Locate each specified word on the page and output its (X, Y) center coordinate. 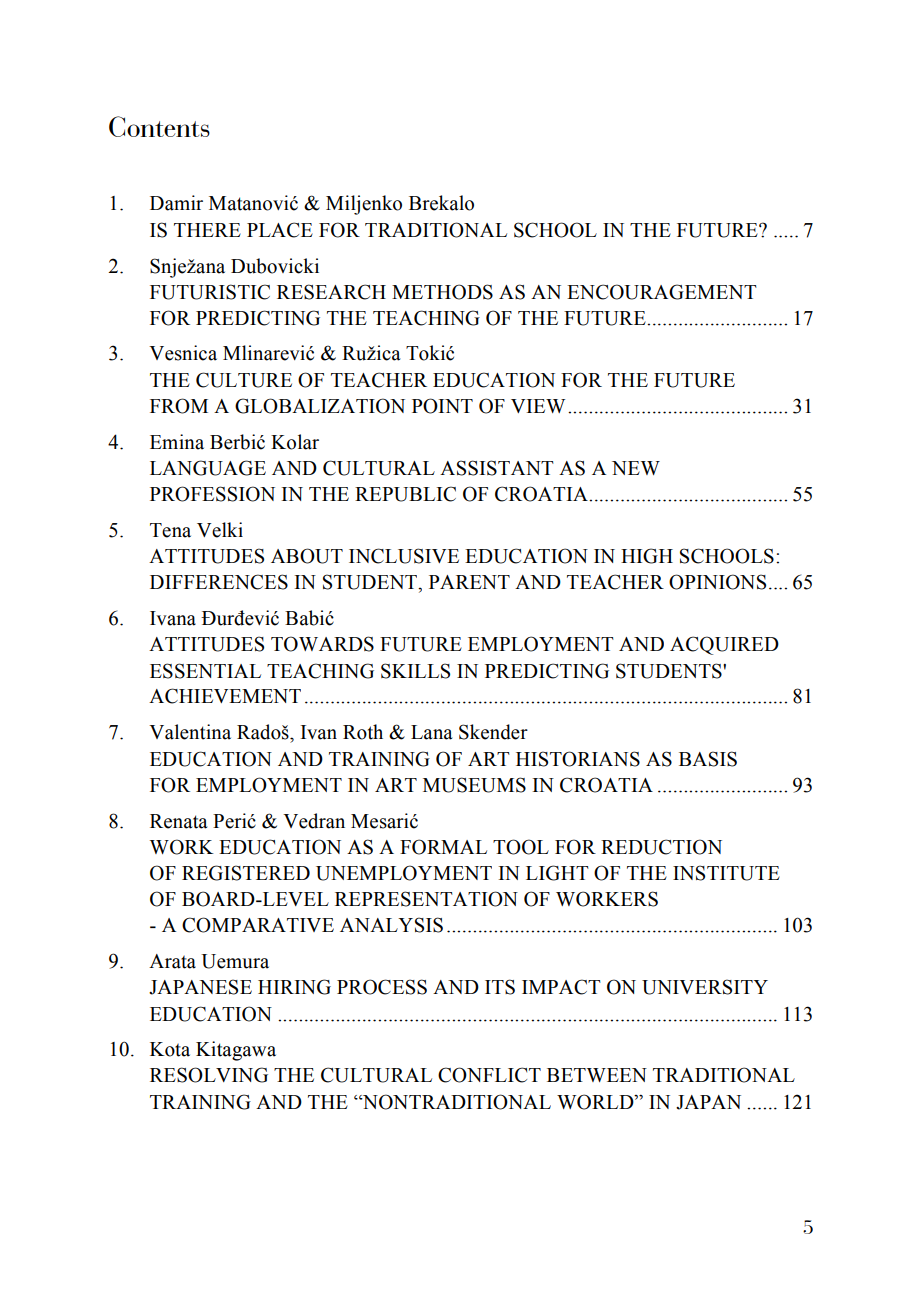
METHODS (442, 292)
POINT (442, 406)
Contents (159, 126)
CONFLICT (489, 1075)
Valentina (190, 732)
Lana (432, 732)
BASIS (708, 759)
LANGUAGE (208, 468)
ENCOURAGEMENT (662, 292)
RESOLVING (209, 1075)
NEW (636, 468)
